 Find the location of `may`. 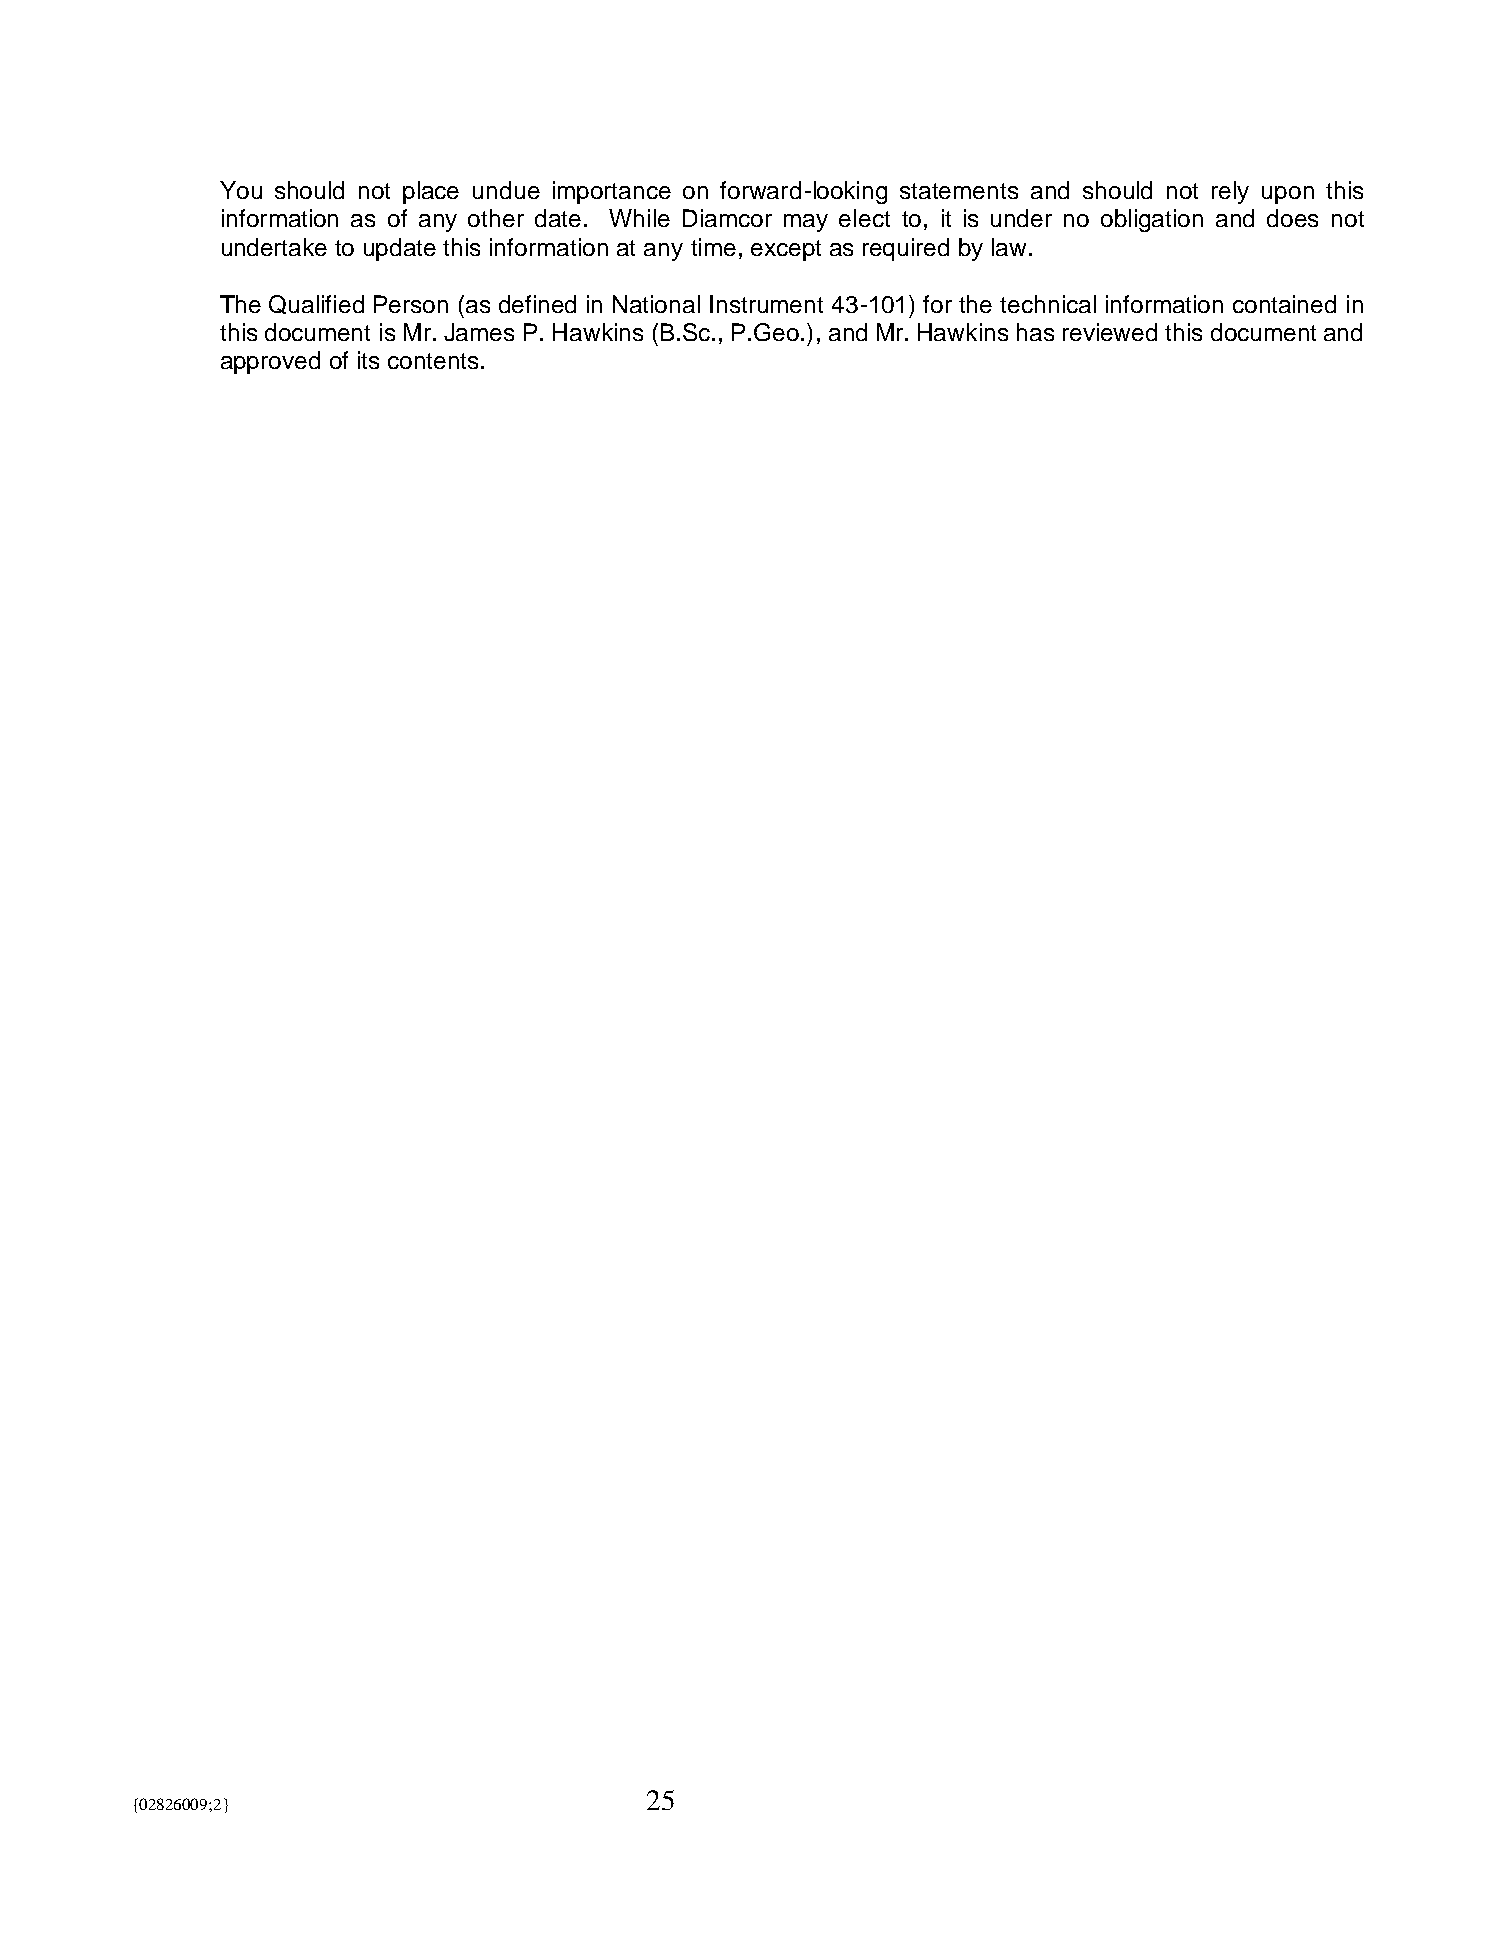

may is located at coordinates (806, 223).
